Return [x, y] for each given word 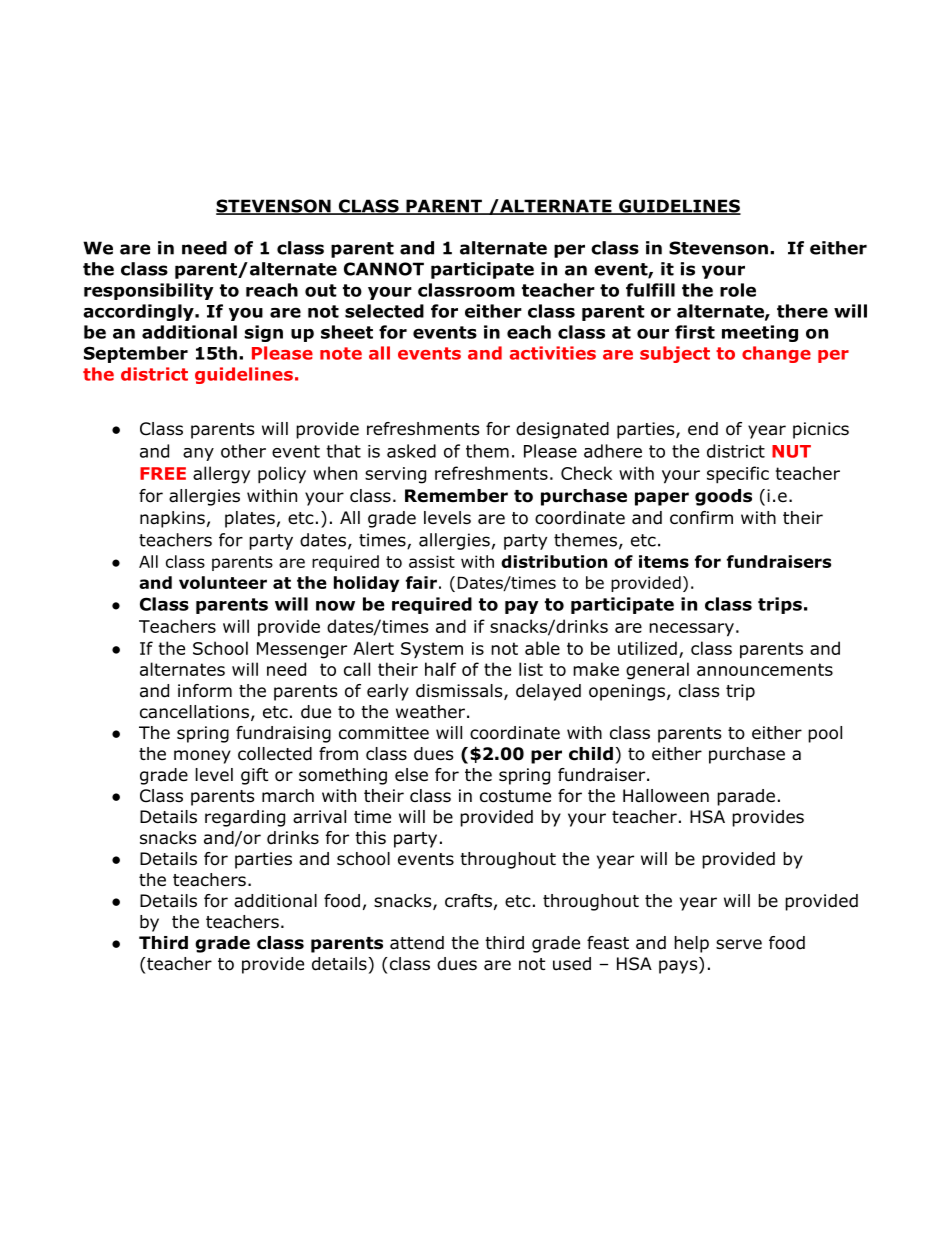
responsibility [149, 291]
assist [432, 561]
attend [417, 943]
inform [205, 691]
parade [746, 797]
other [243, 451]
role [738, 290]
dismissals [460, 692]
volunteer [223, 582]
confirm [701, 518]
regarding [245, 818]
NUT [791, 451]
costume [515, 796]
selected [384, 311]
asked [411, 451]
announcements [765, 669]
